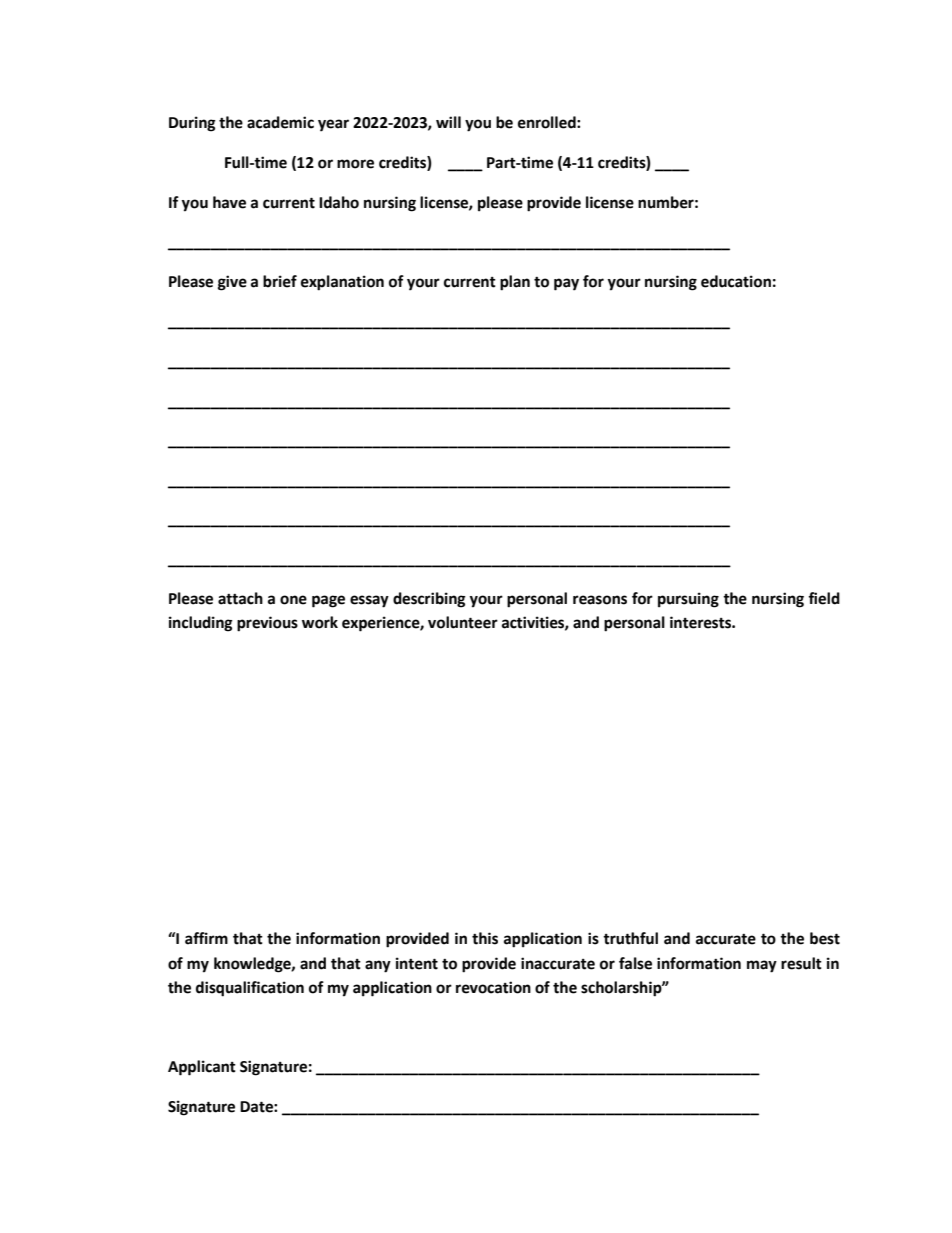 The image size is (952, 1233). What do you see at coordinates (293, 600) in the screenshot?
I see `one` at bounding box center [293, 600].
